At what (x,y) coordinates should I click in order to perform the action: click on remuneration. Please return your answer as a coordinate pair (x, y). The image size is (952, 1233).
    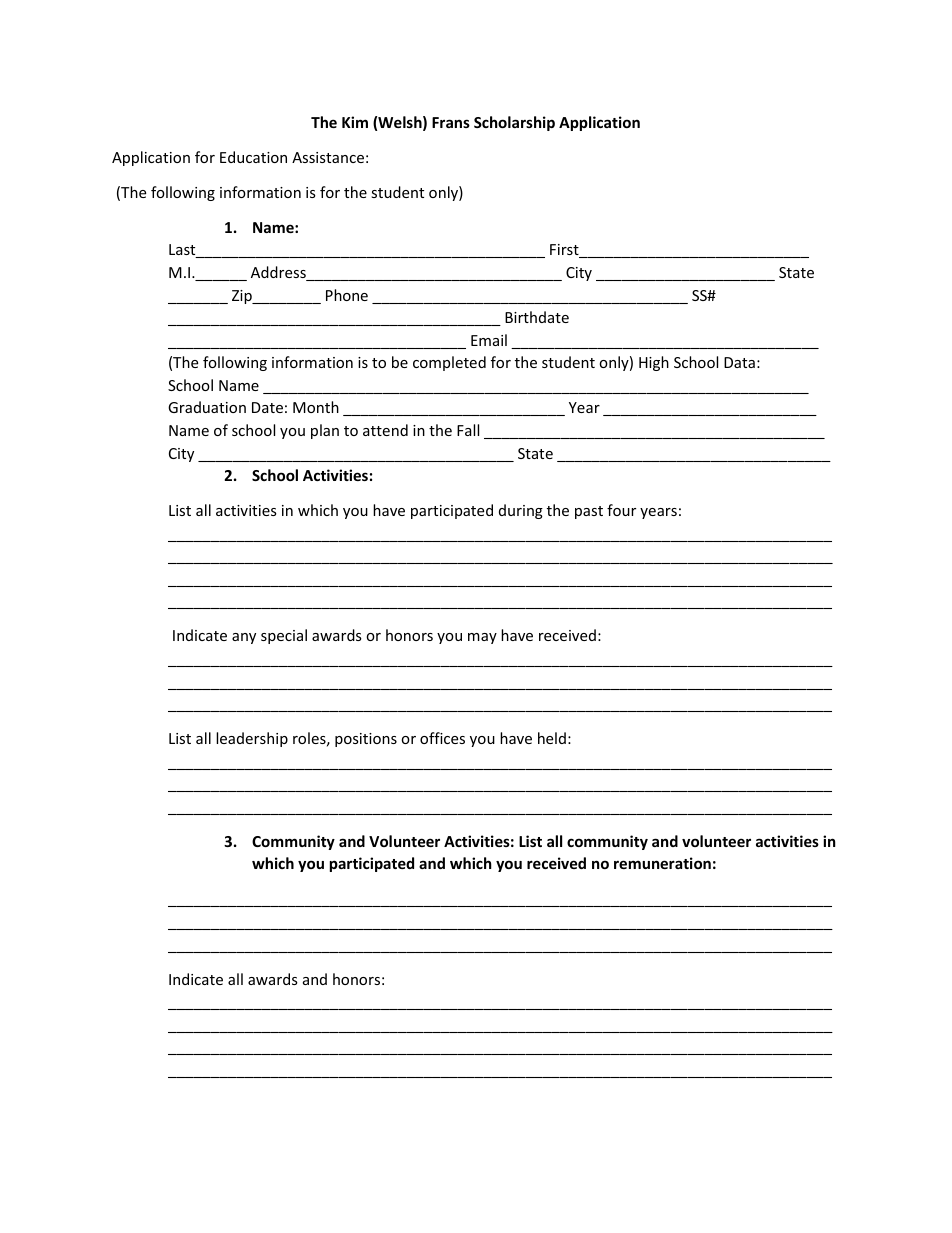
    Looking at the image, I should click on (662, 863).
